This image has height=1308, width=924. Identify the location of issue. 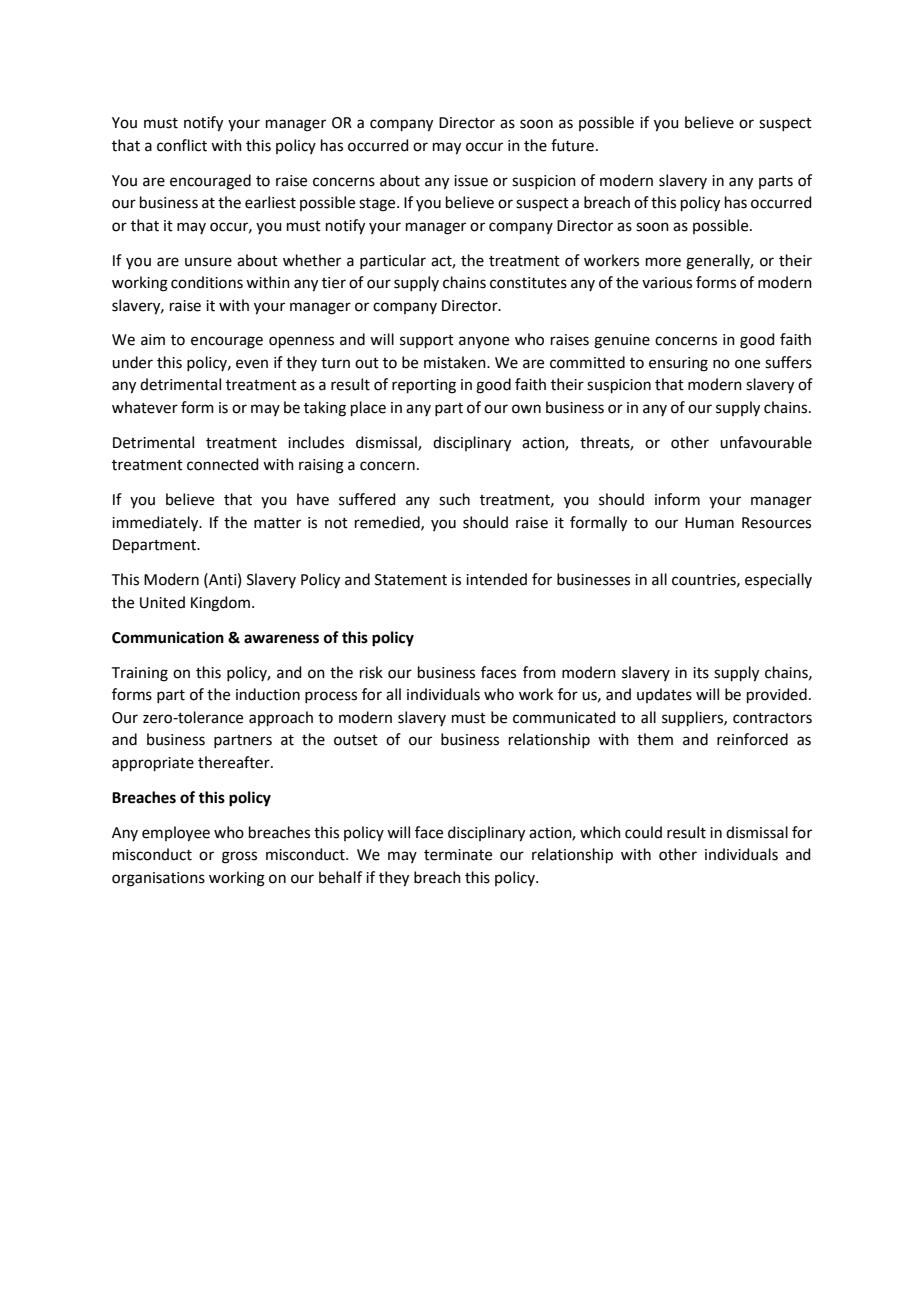
(471, 181).
